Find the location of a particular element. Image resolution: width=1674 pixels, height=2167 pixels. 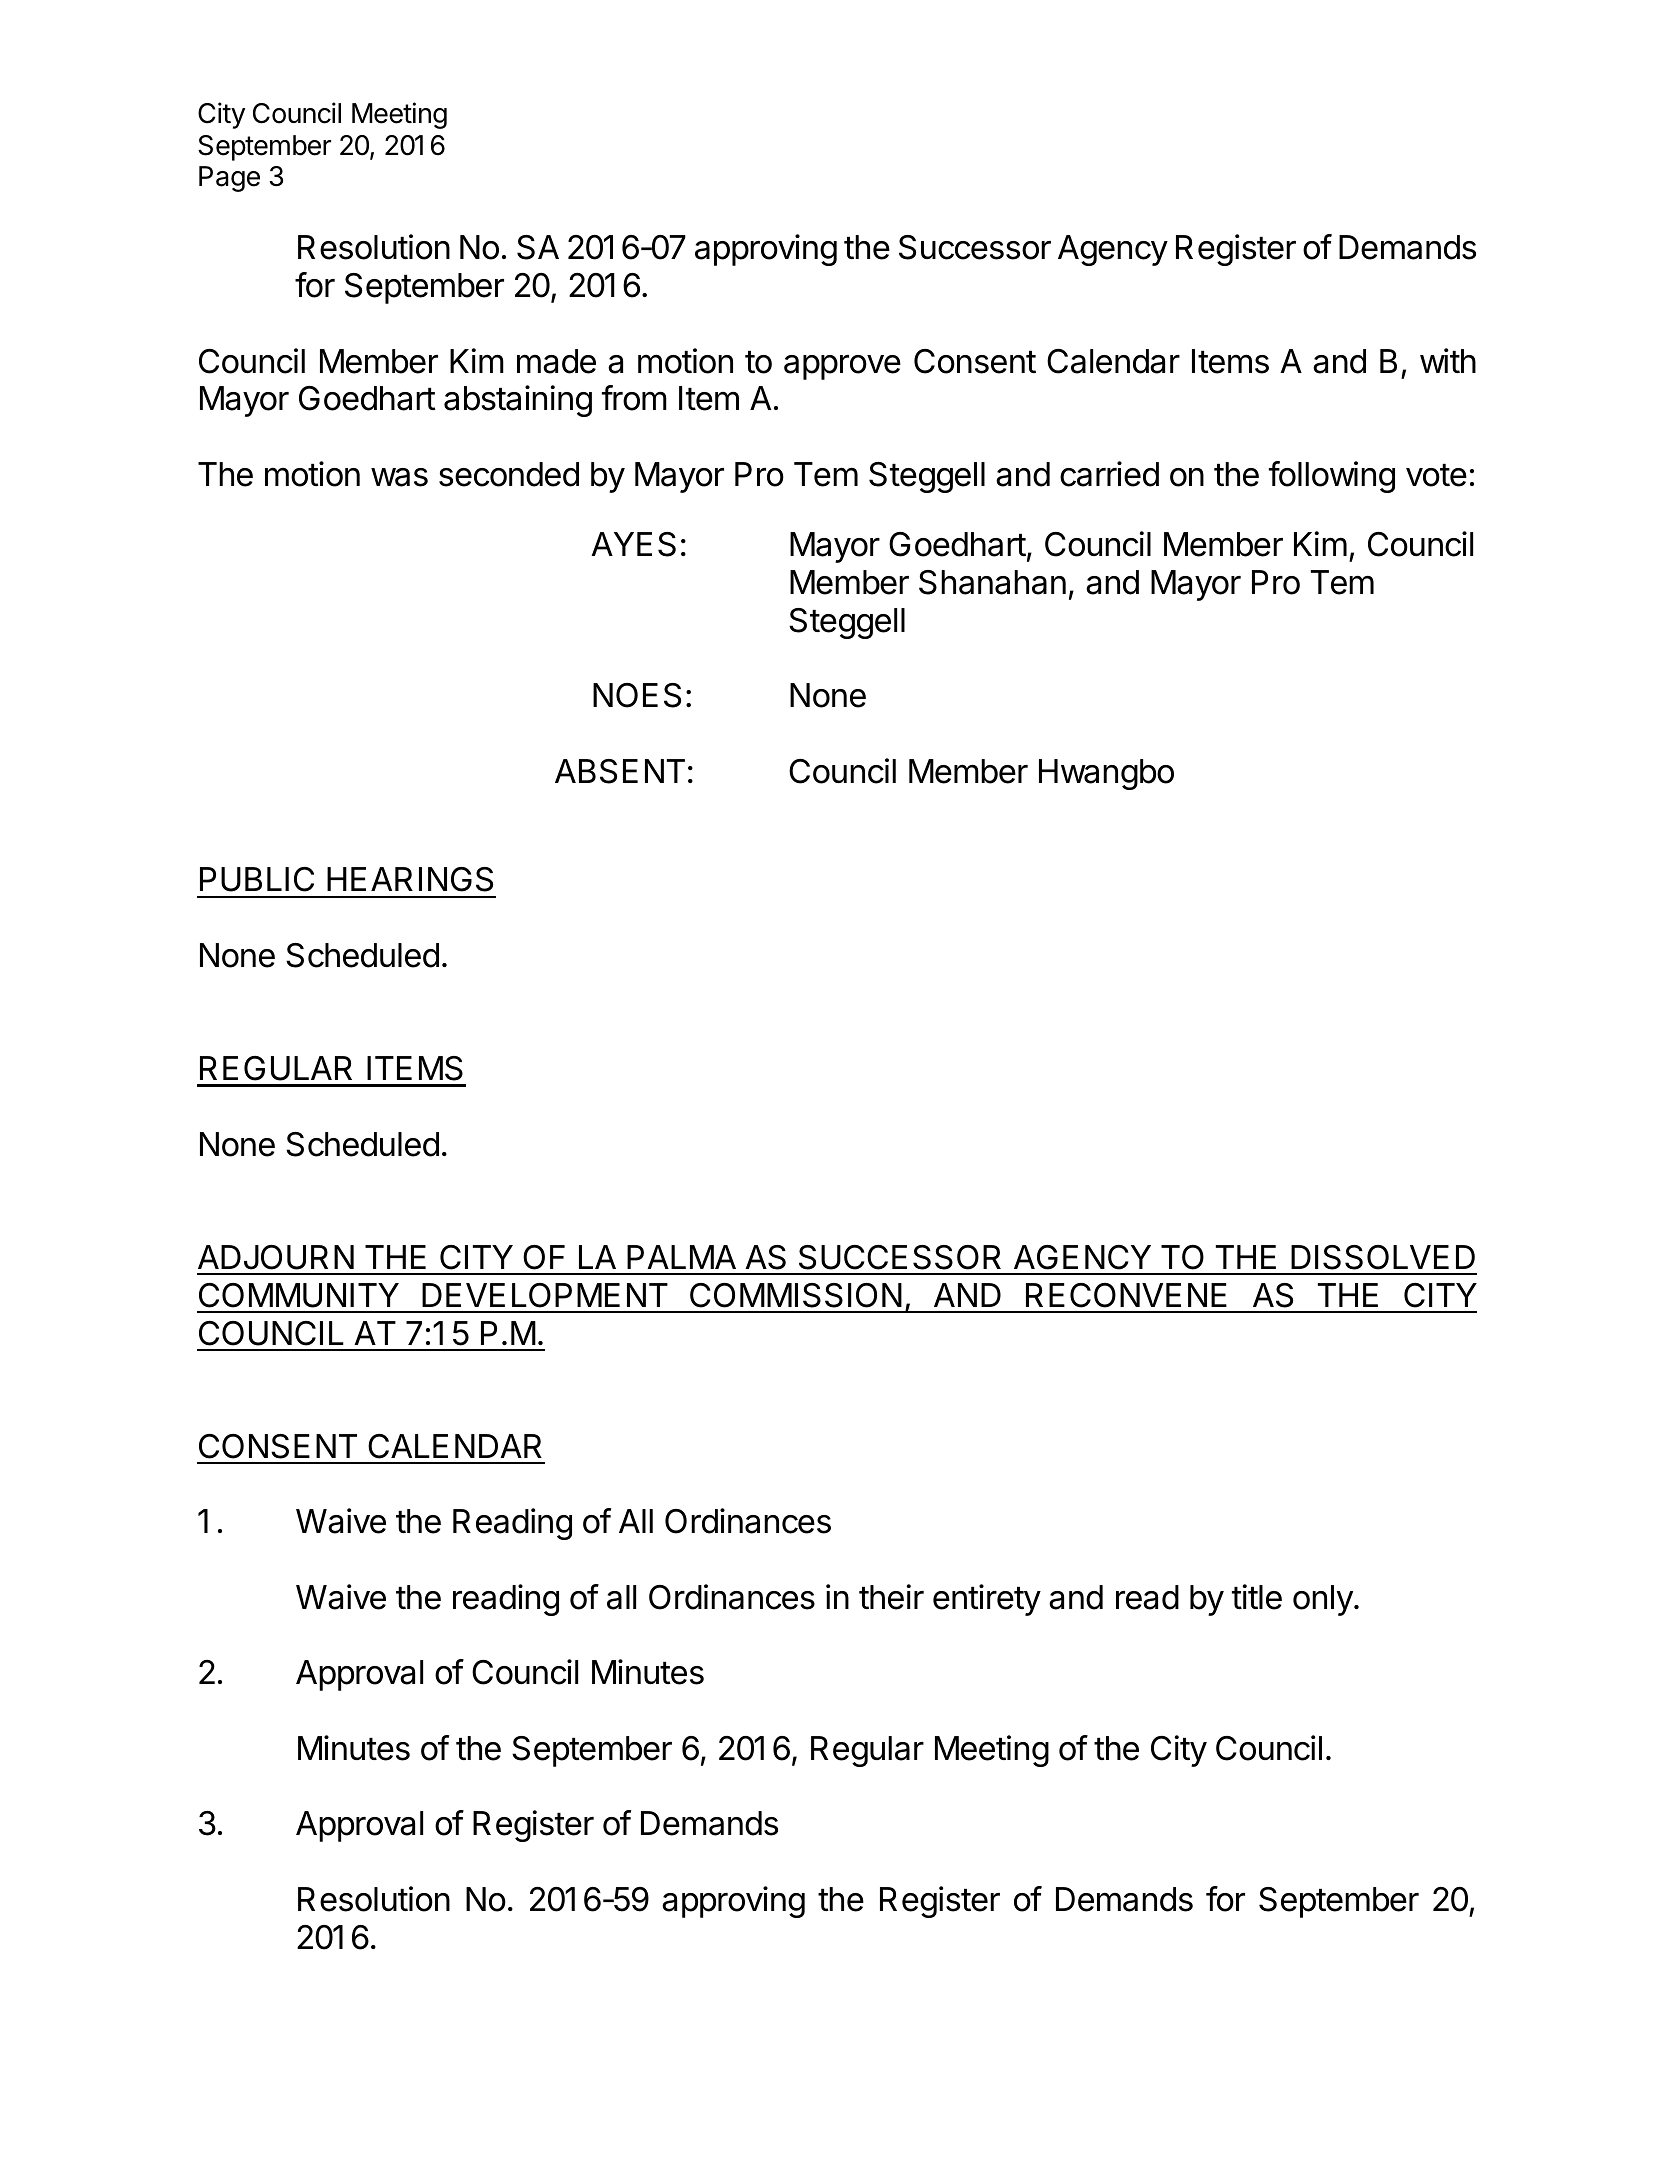

NOES is located at coordinates (637, 695).
